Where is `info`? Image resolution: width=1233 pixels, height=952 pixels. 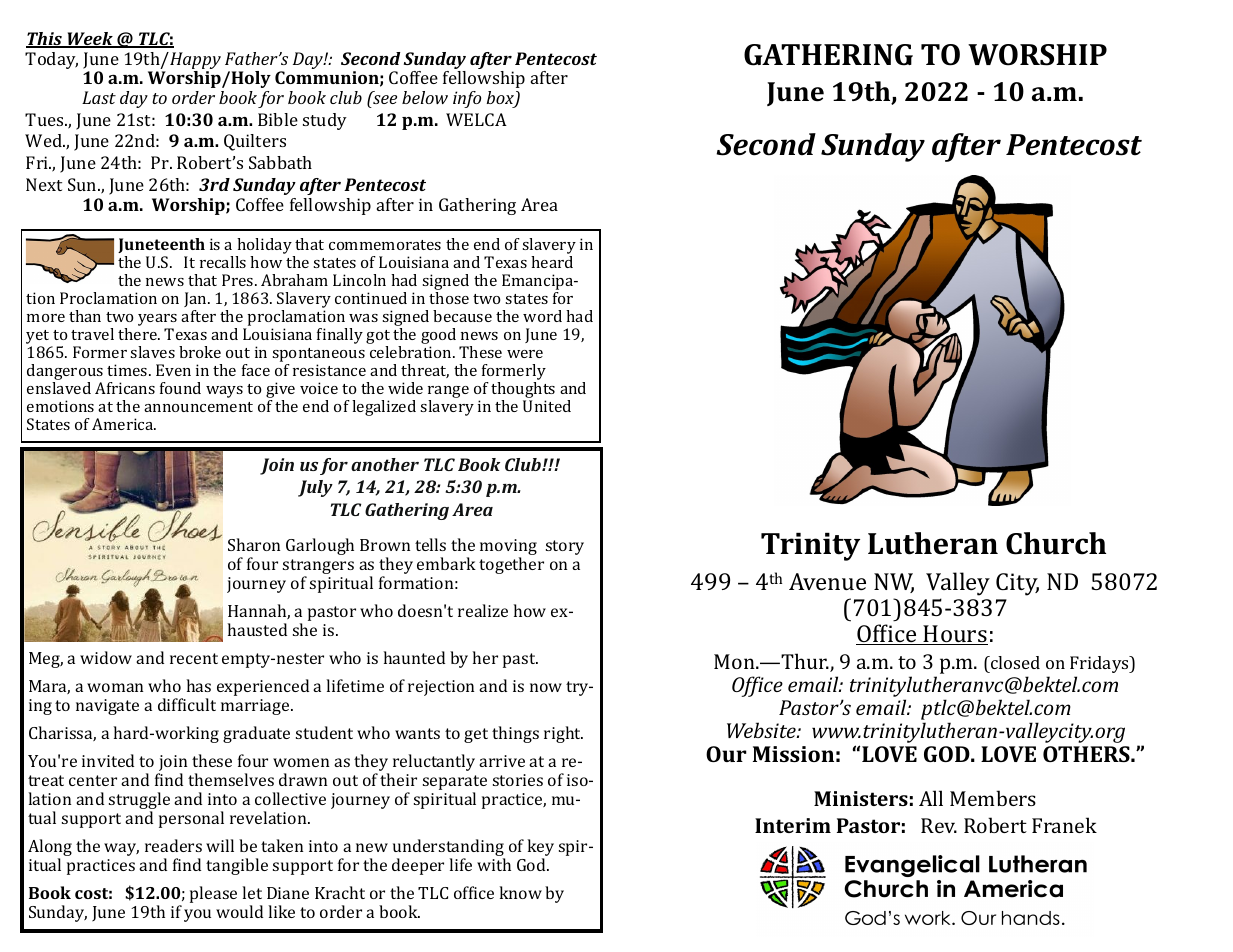 info is located at coordinates (467, 99).
